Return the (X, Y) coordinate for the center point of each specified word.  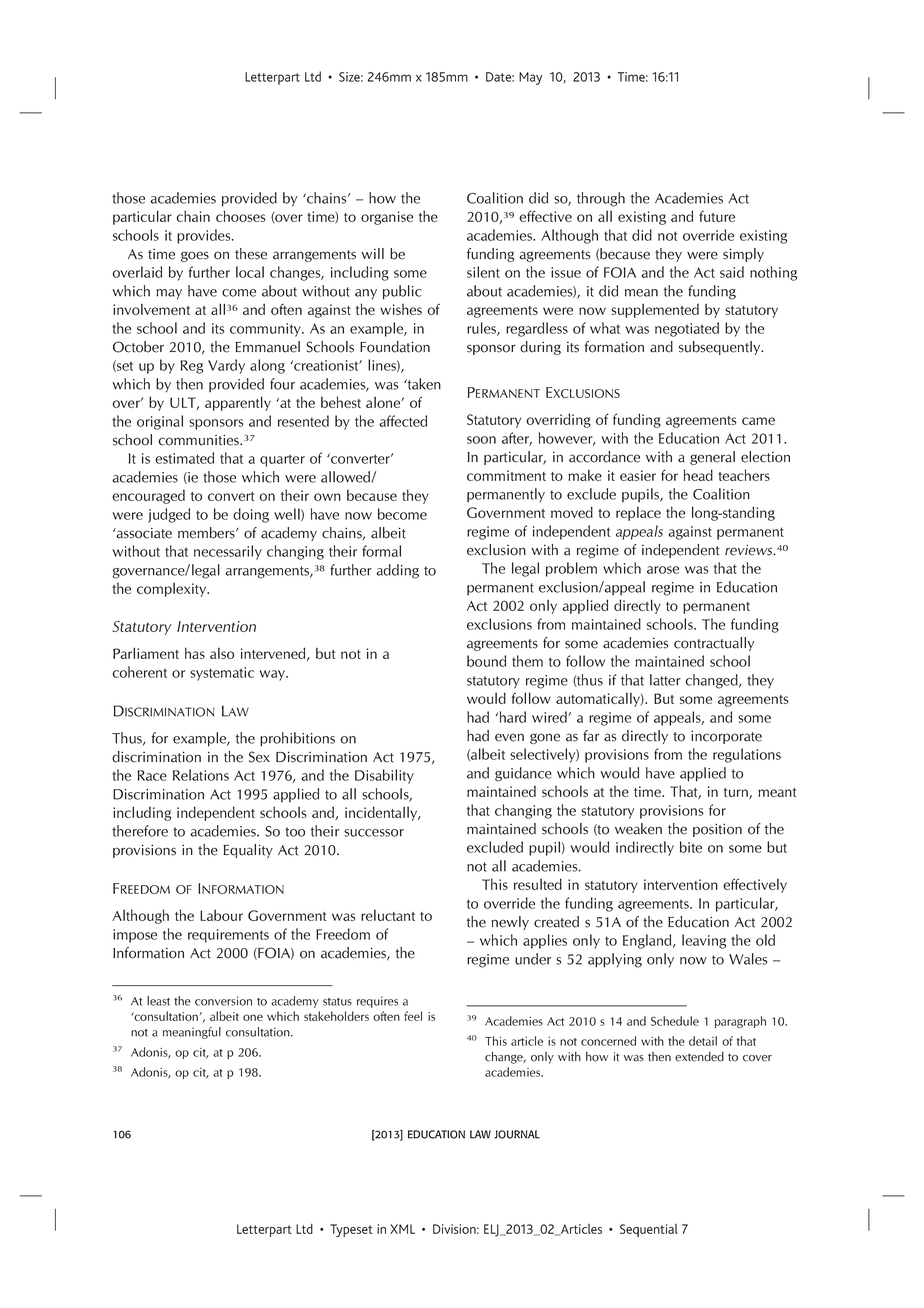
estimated (184, 458)
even (509, 737)
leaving (704, 941)
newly (510, 923)
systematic (222, 674)
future (717, 216)
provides (205, 236)
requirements (228, 936)
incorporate (726, 737)
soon (481, 440)
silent (483, 272)
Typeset (351, 1230)
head (698, 475)
